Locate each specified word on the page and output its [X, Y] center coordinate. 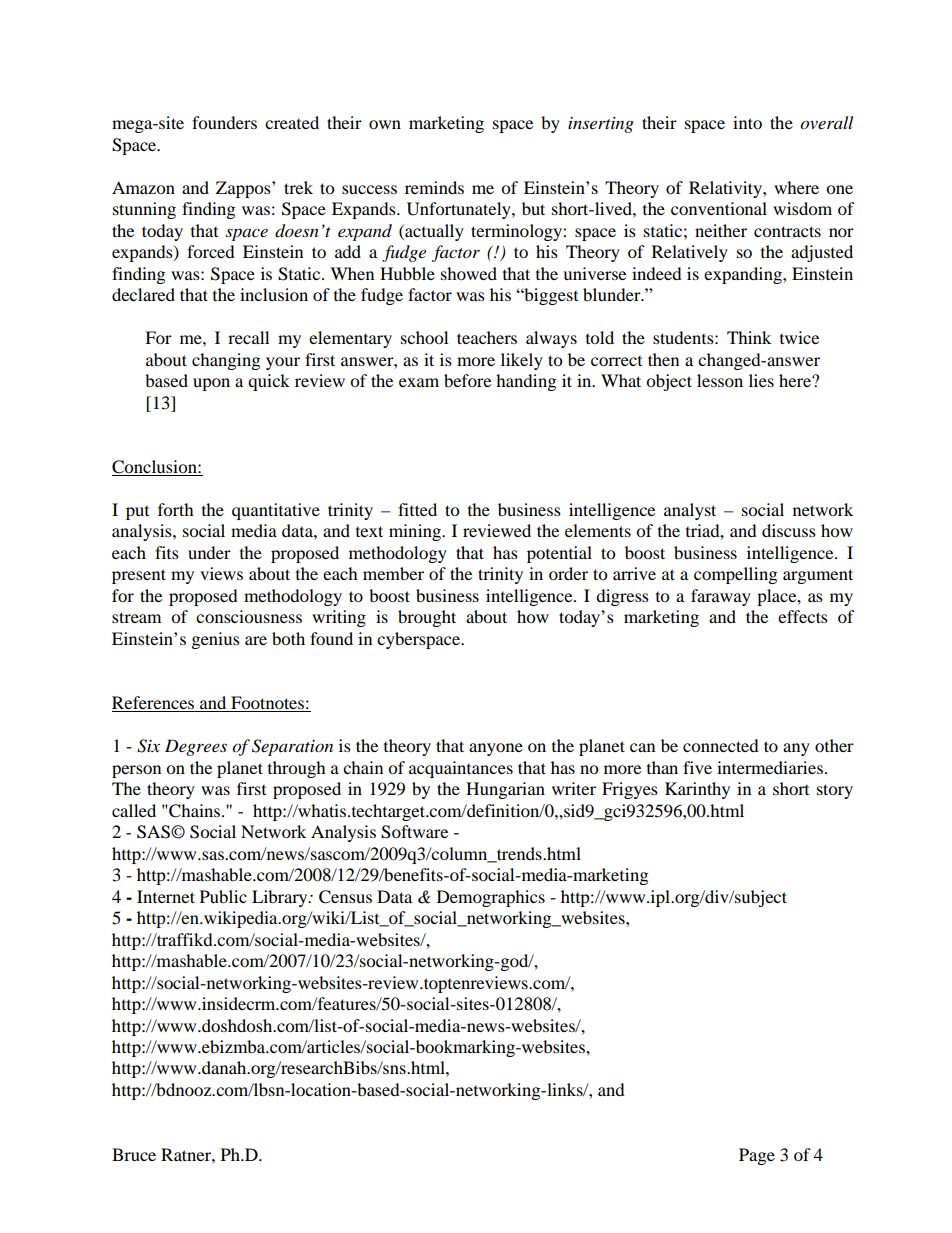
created [292, 122]
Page [757, 1156]
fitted [417, 509]
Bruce [134, 1154]
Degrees [196, 747]
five [697, 767]
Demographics [491, 898]
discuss [789, 530]
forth [176, 509]
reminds [434, 187]
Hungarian [505, 790]
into [747, 122]
